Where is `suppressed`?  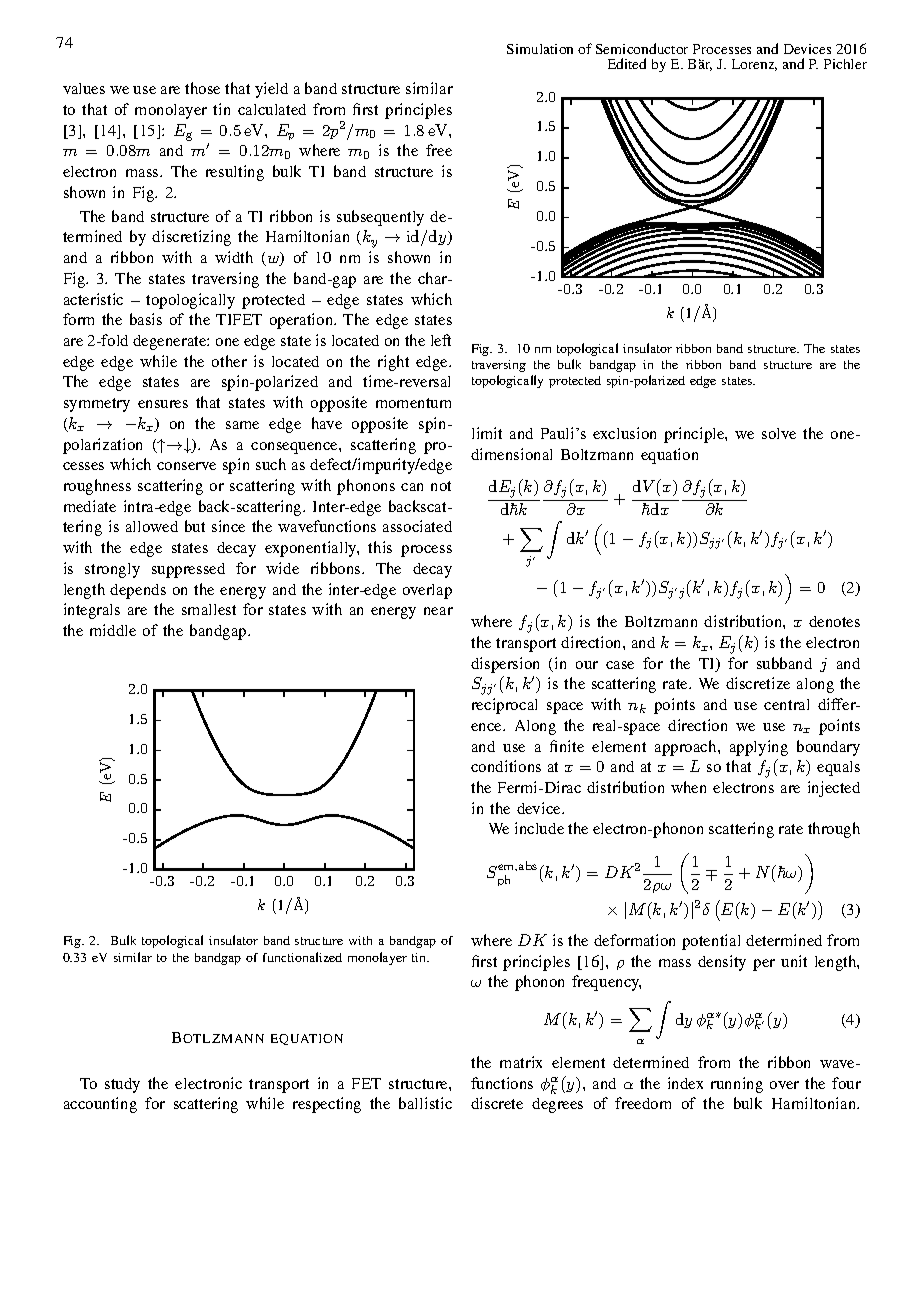
suppressed is located at coordinates (188, 570).
